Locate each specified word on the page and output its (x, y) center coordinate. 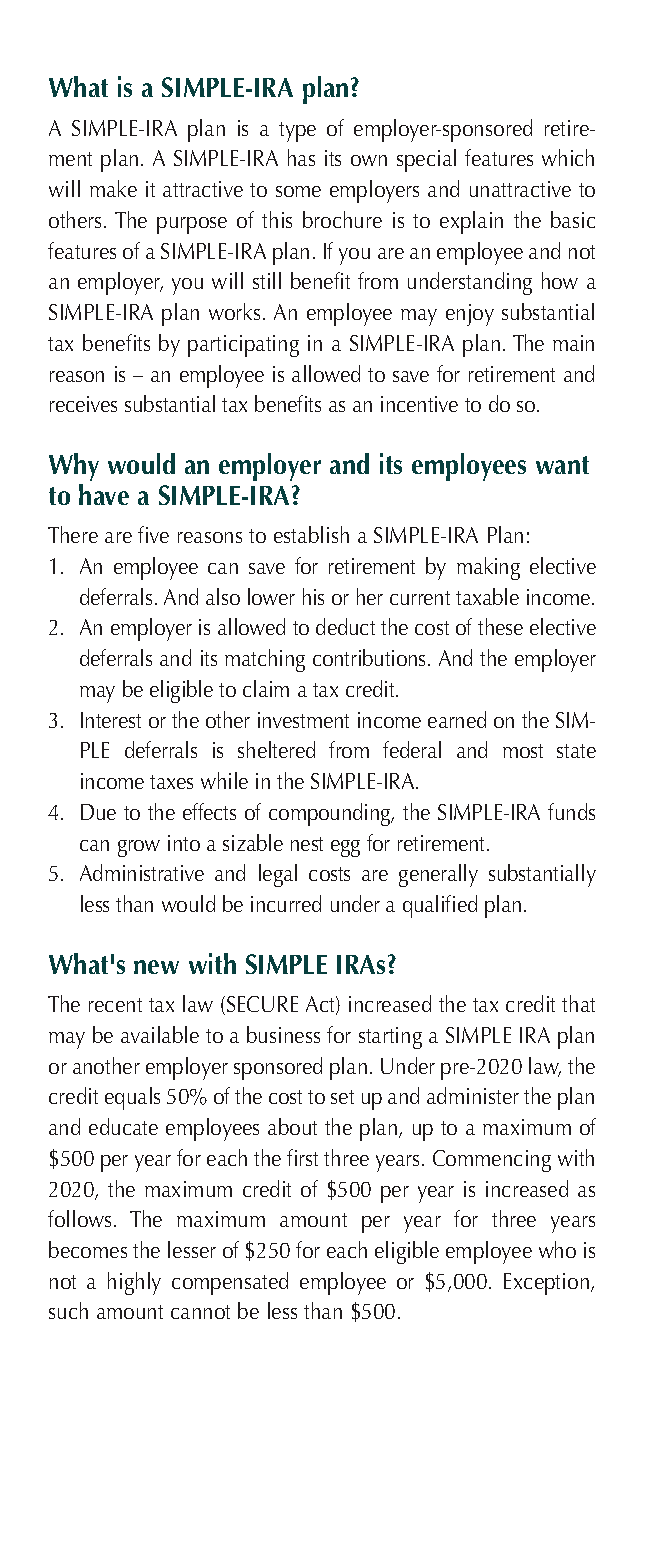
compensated (230, 1283)
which (568, 157)
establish (311, 534)
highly (134, 1283)
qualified (440, 906)
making (488, 568)
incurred (286, 903)
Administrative (142, 872)
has (301, 157)
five (153, 534)
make (113, 188)
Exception (546, 1284)
